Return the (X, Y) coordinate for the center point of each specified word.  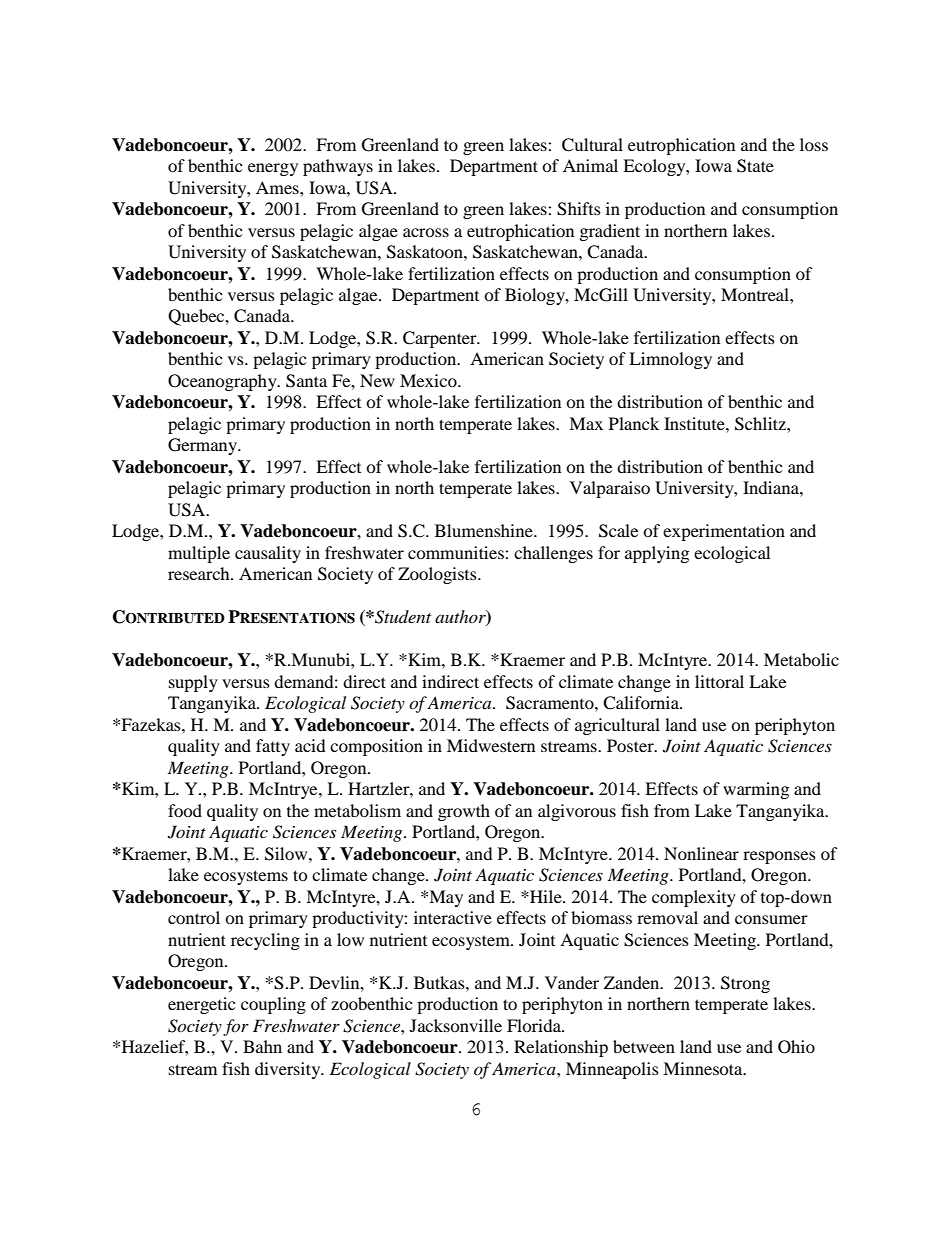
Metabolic (801, 659)
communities (457, 552)
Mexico (429, 380)
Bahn (262, 1046)
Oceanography (223, 382)
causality (268, 554)
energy (273, 169)
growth (464, 812)
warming (756, 790)
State (755, 166)
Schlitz (761, 424)
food (185, 810)
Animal (590, 165)
